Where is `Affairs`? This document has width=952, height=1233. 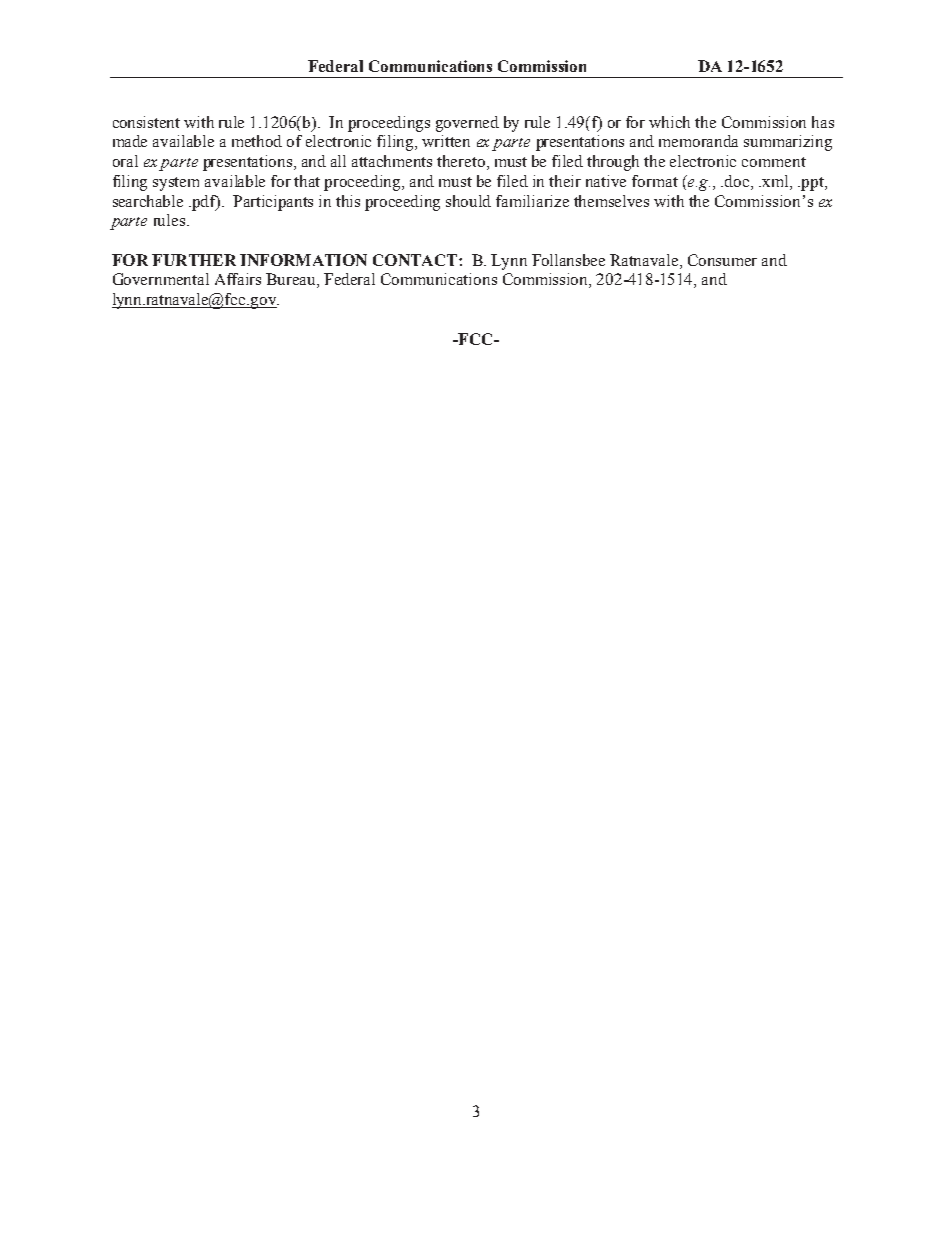 Affairs is located at coordinates (238, 279).
